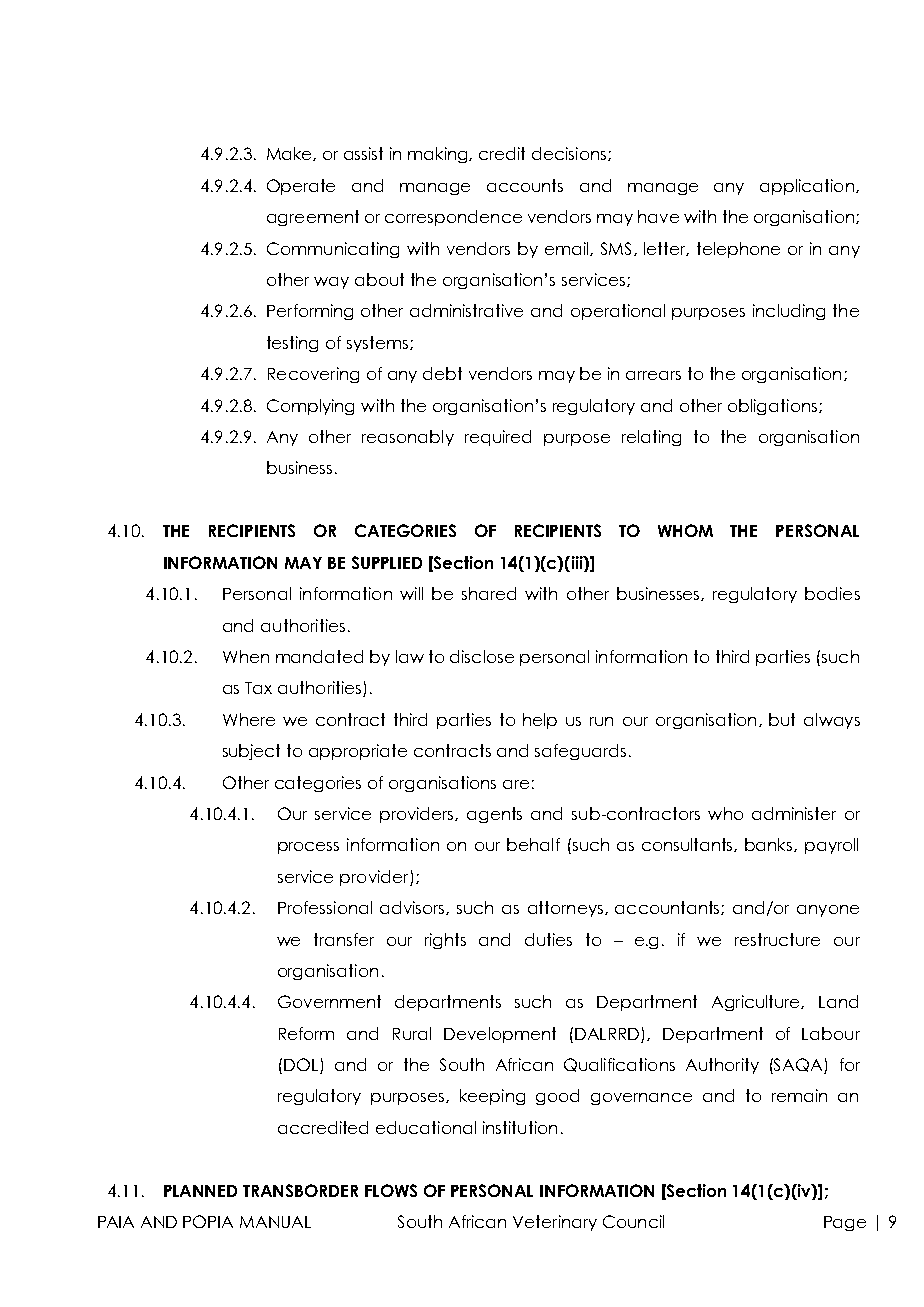 This image has height=1307, width=924. Describe the element at coordinates (325, 907) in the image. I see `Professional` at that location.
